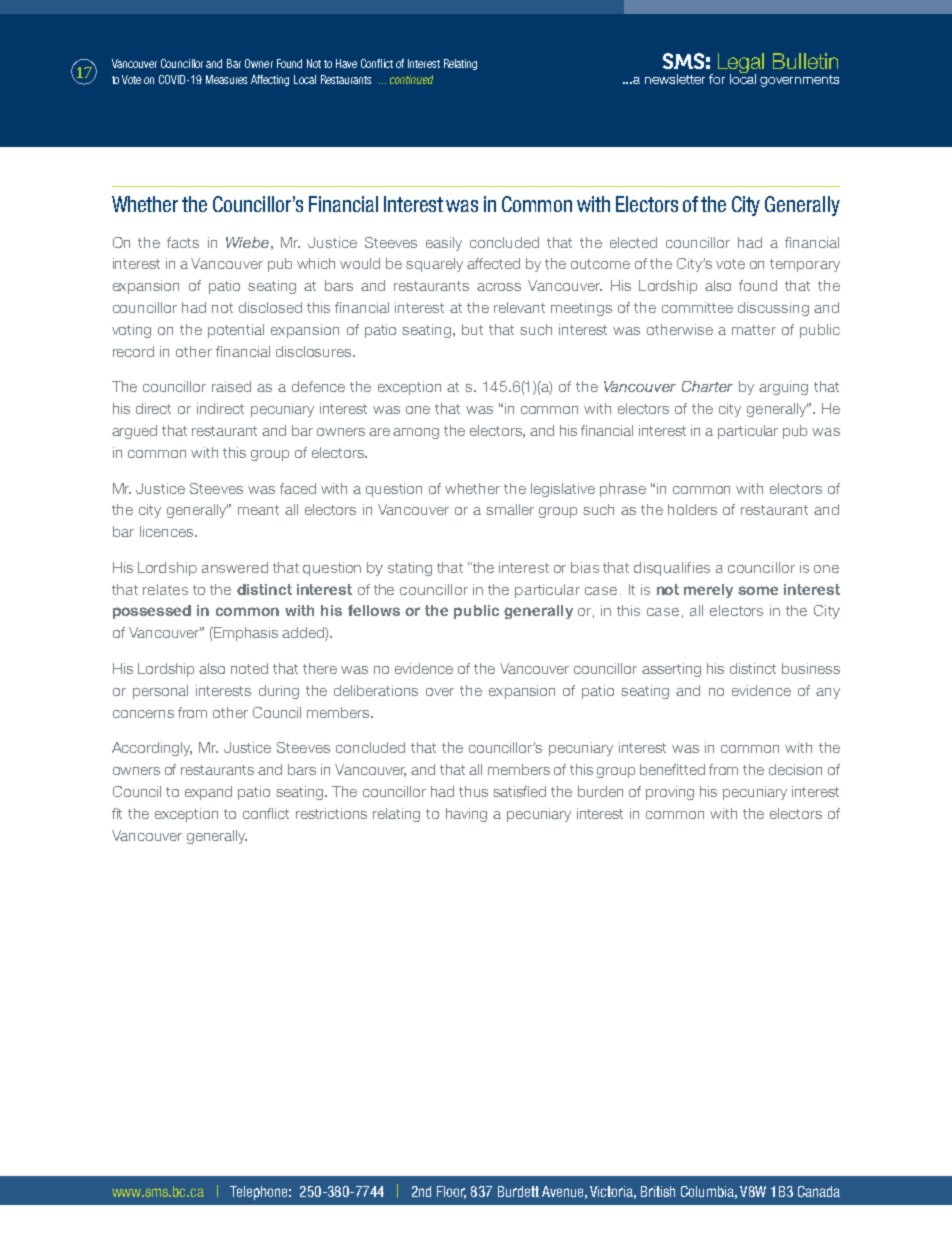 The image size is (952, 1233). What do you see at coordinates (754, 330) in the image?
I see `matter` at bounding box center [754, 330].
